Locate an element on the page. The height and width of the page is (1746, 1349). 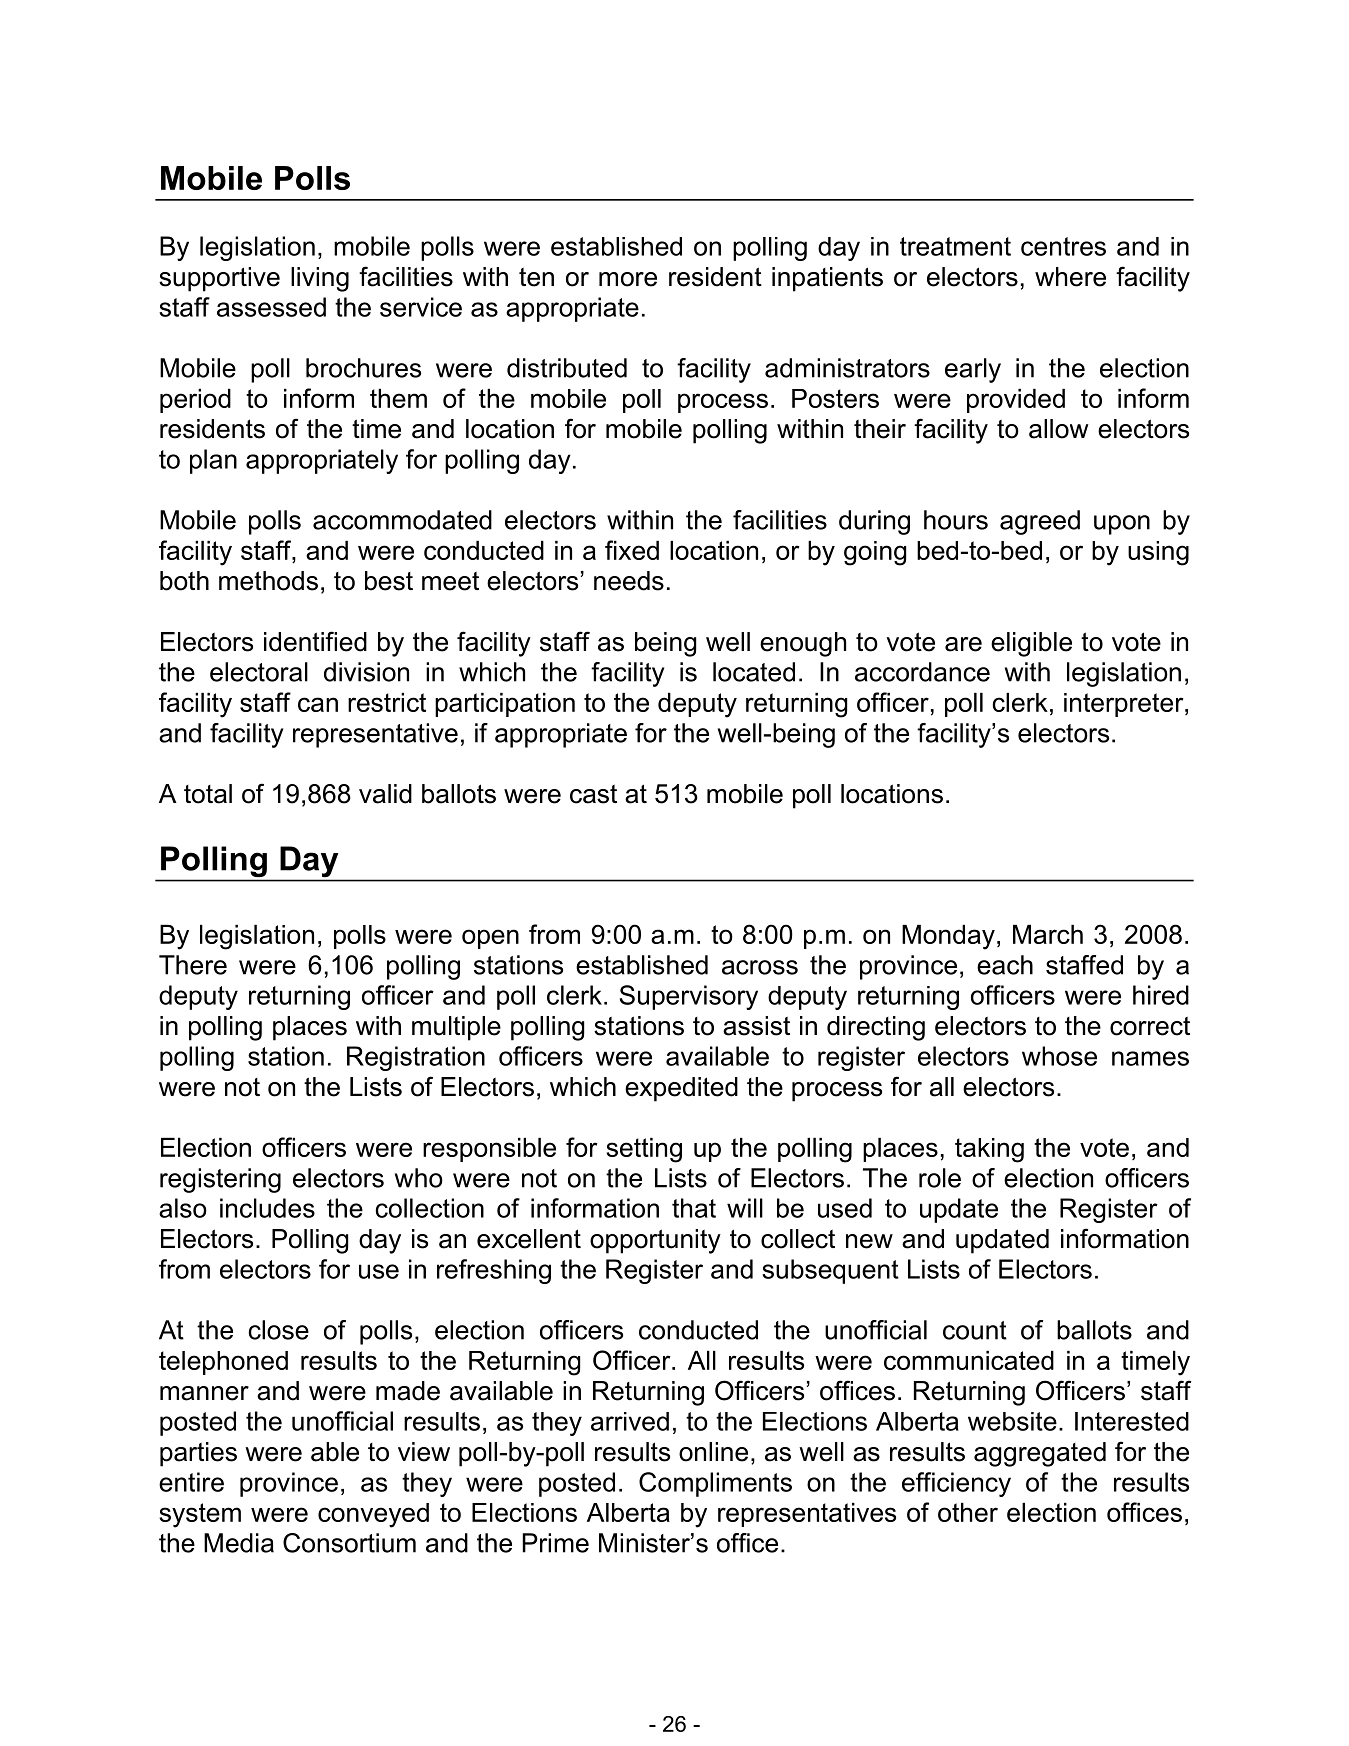
Compliments is located at coordinates (715, 1484).
